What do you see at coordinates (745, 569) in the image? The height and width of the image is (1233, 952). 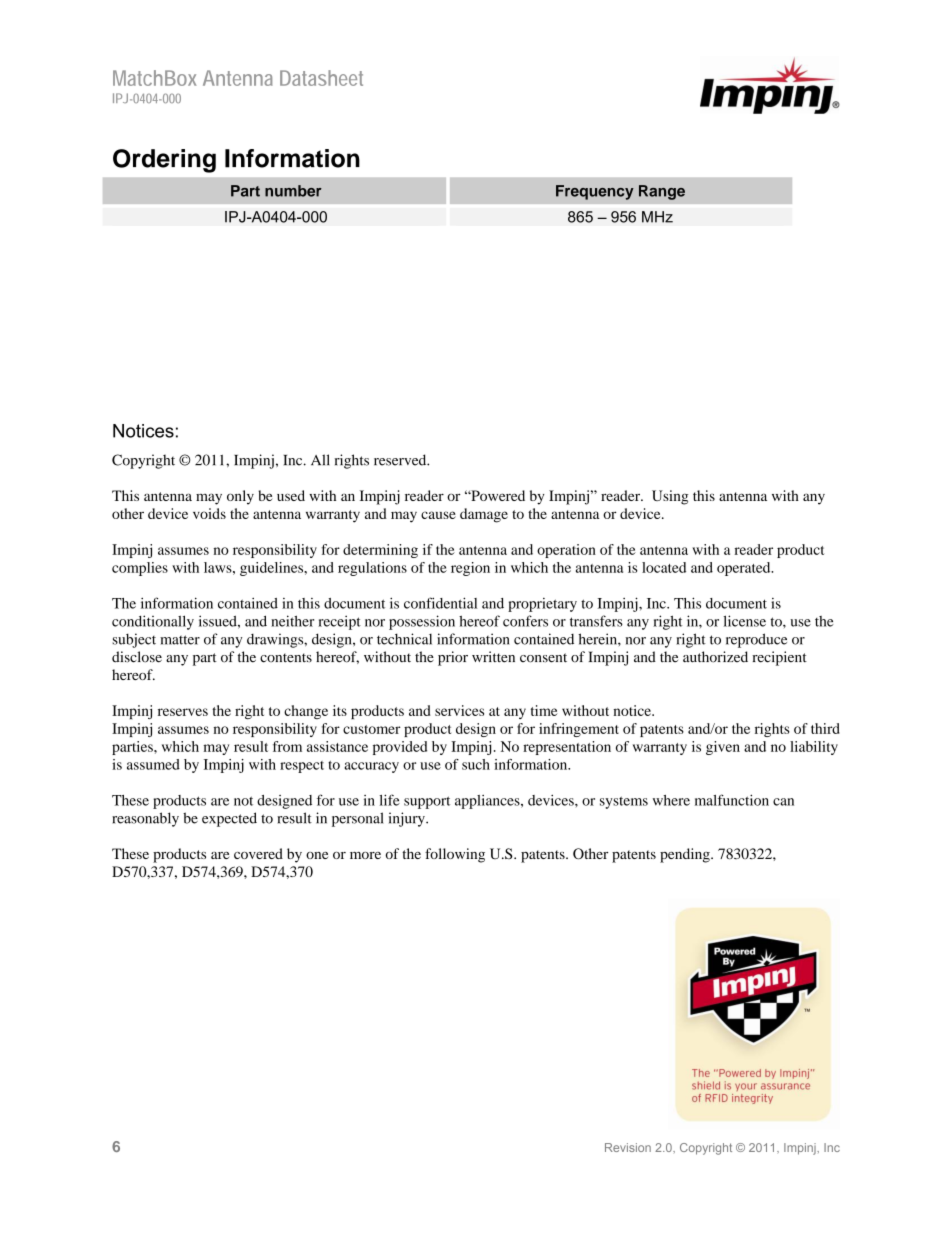 I see `operated` at bounding box center [745, 569].
